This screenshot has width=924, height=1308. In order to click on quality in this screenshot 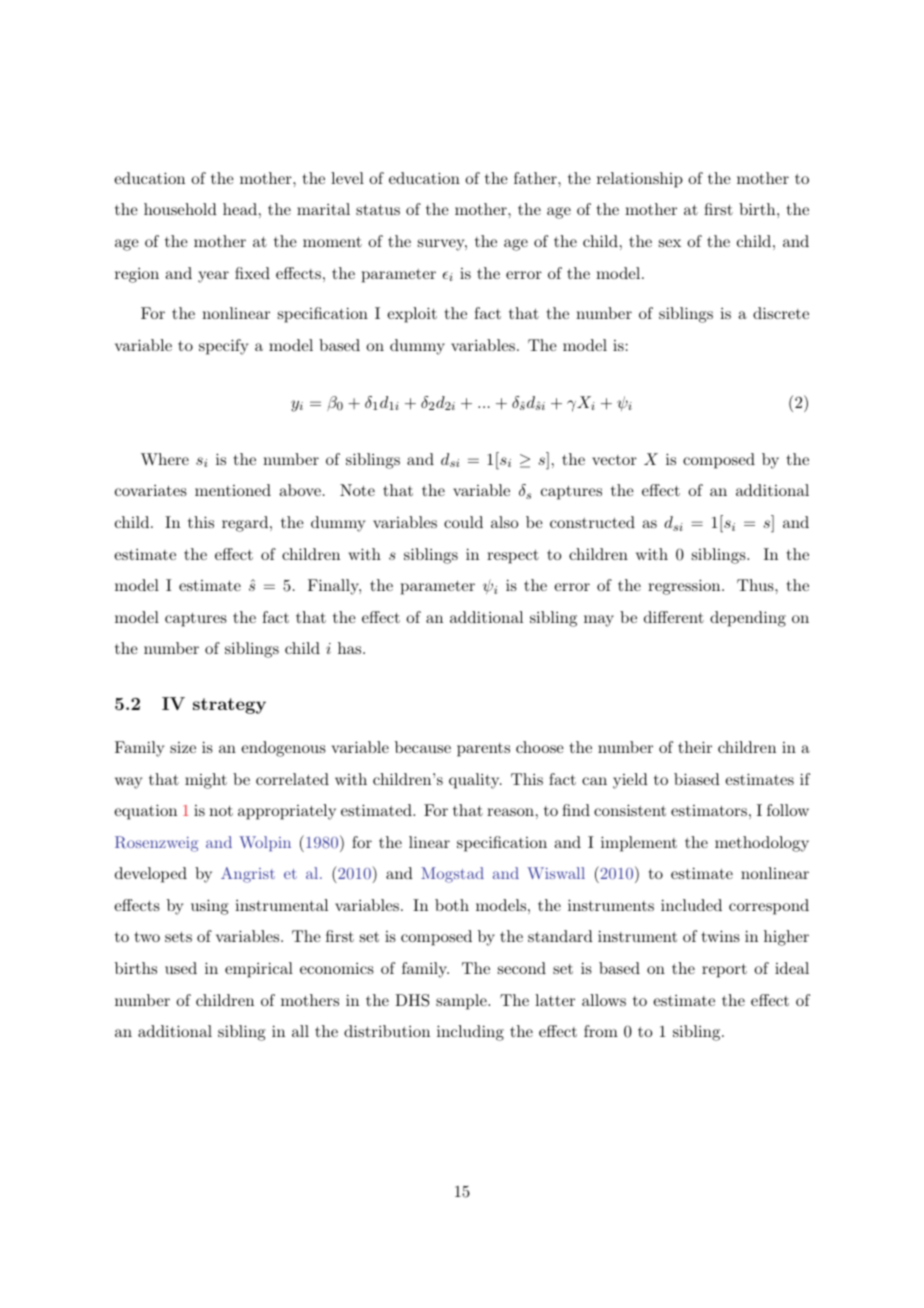, I will do `click(475, 781)`.
